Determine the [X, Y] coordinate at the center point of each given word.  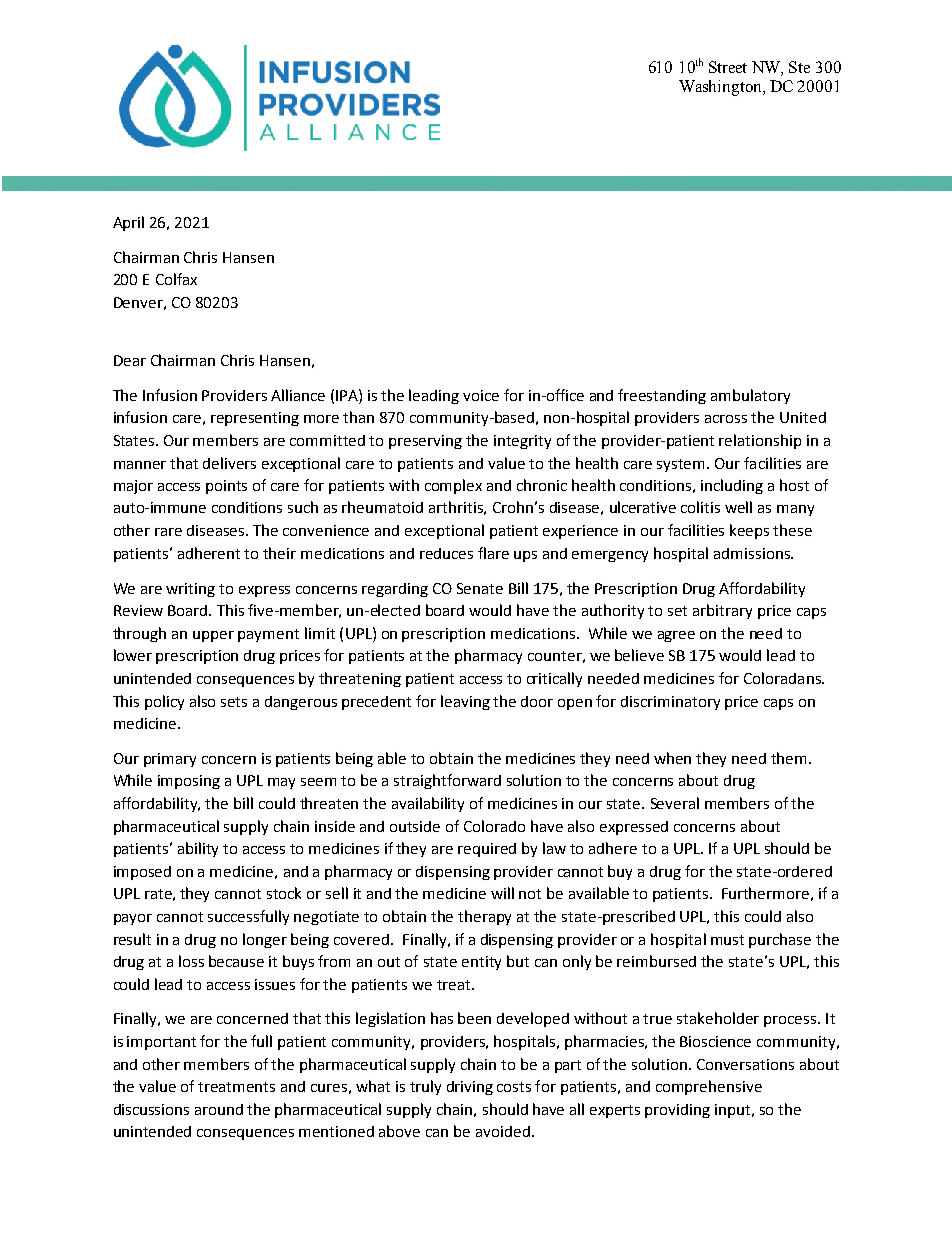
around [219, 1109]
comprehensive [709, 1087]
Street [728, 67]
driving [470, 1088]
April [128, 223]
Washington [721, 88]
